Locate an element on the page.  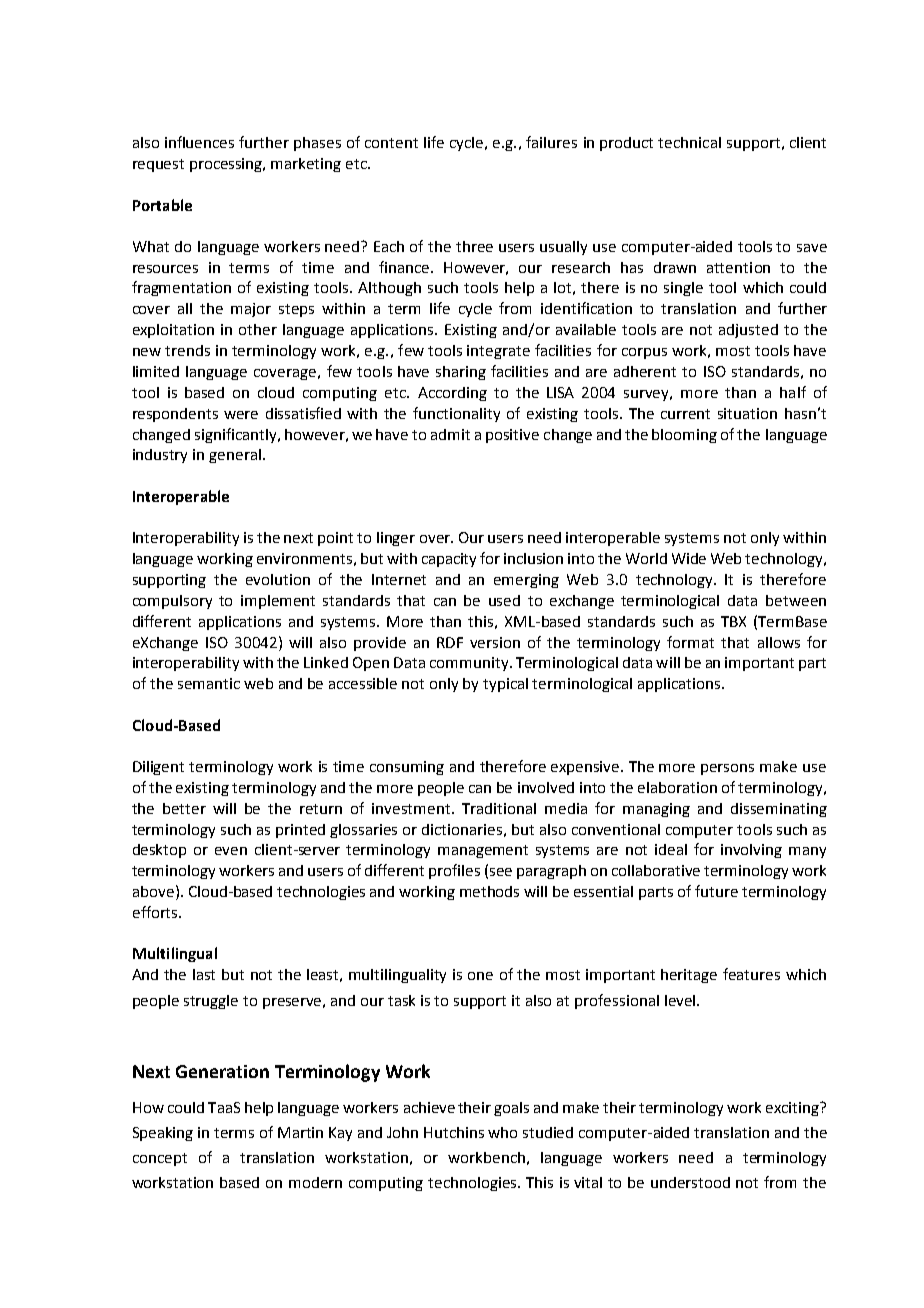
implement is located at coordinates (278, 602).
